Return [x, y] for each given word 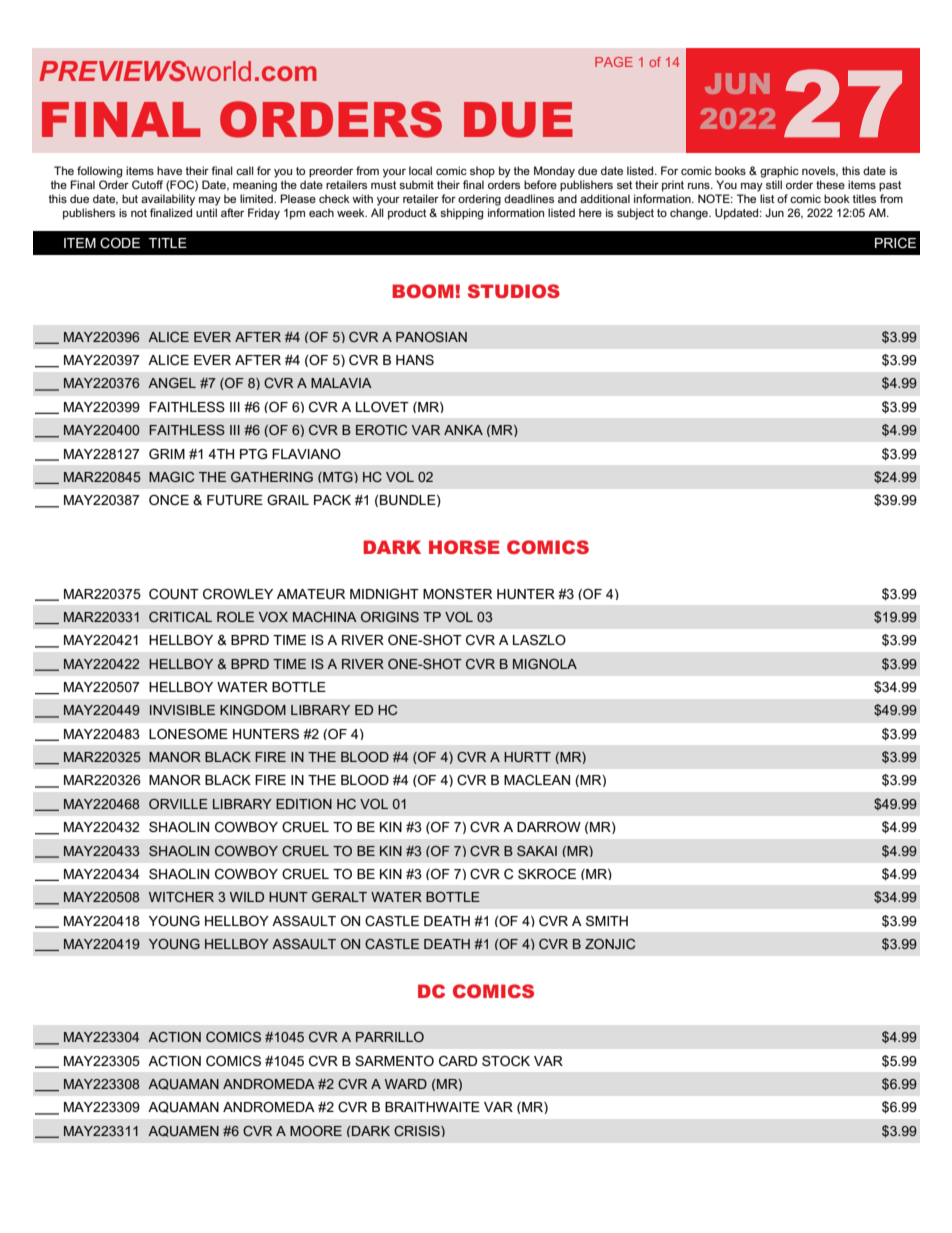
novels [820, 171]
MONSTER [457, 594]
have [169, 170]
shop [482, 172]
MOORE [316, 1131]
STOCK [506, 1061]
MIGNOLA [545, 664]
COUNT [174, 594]
